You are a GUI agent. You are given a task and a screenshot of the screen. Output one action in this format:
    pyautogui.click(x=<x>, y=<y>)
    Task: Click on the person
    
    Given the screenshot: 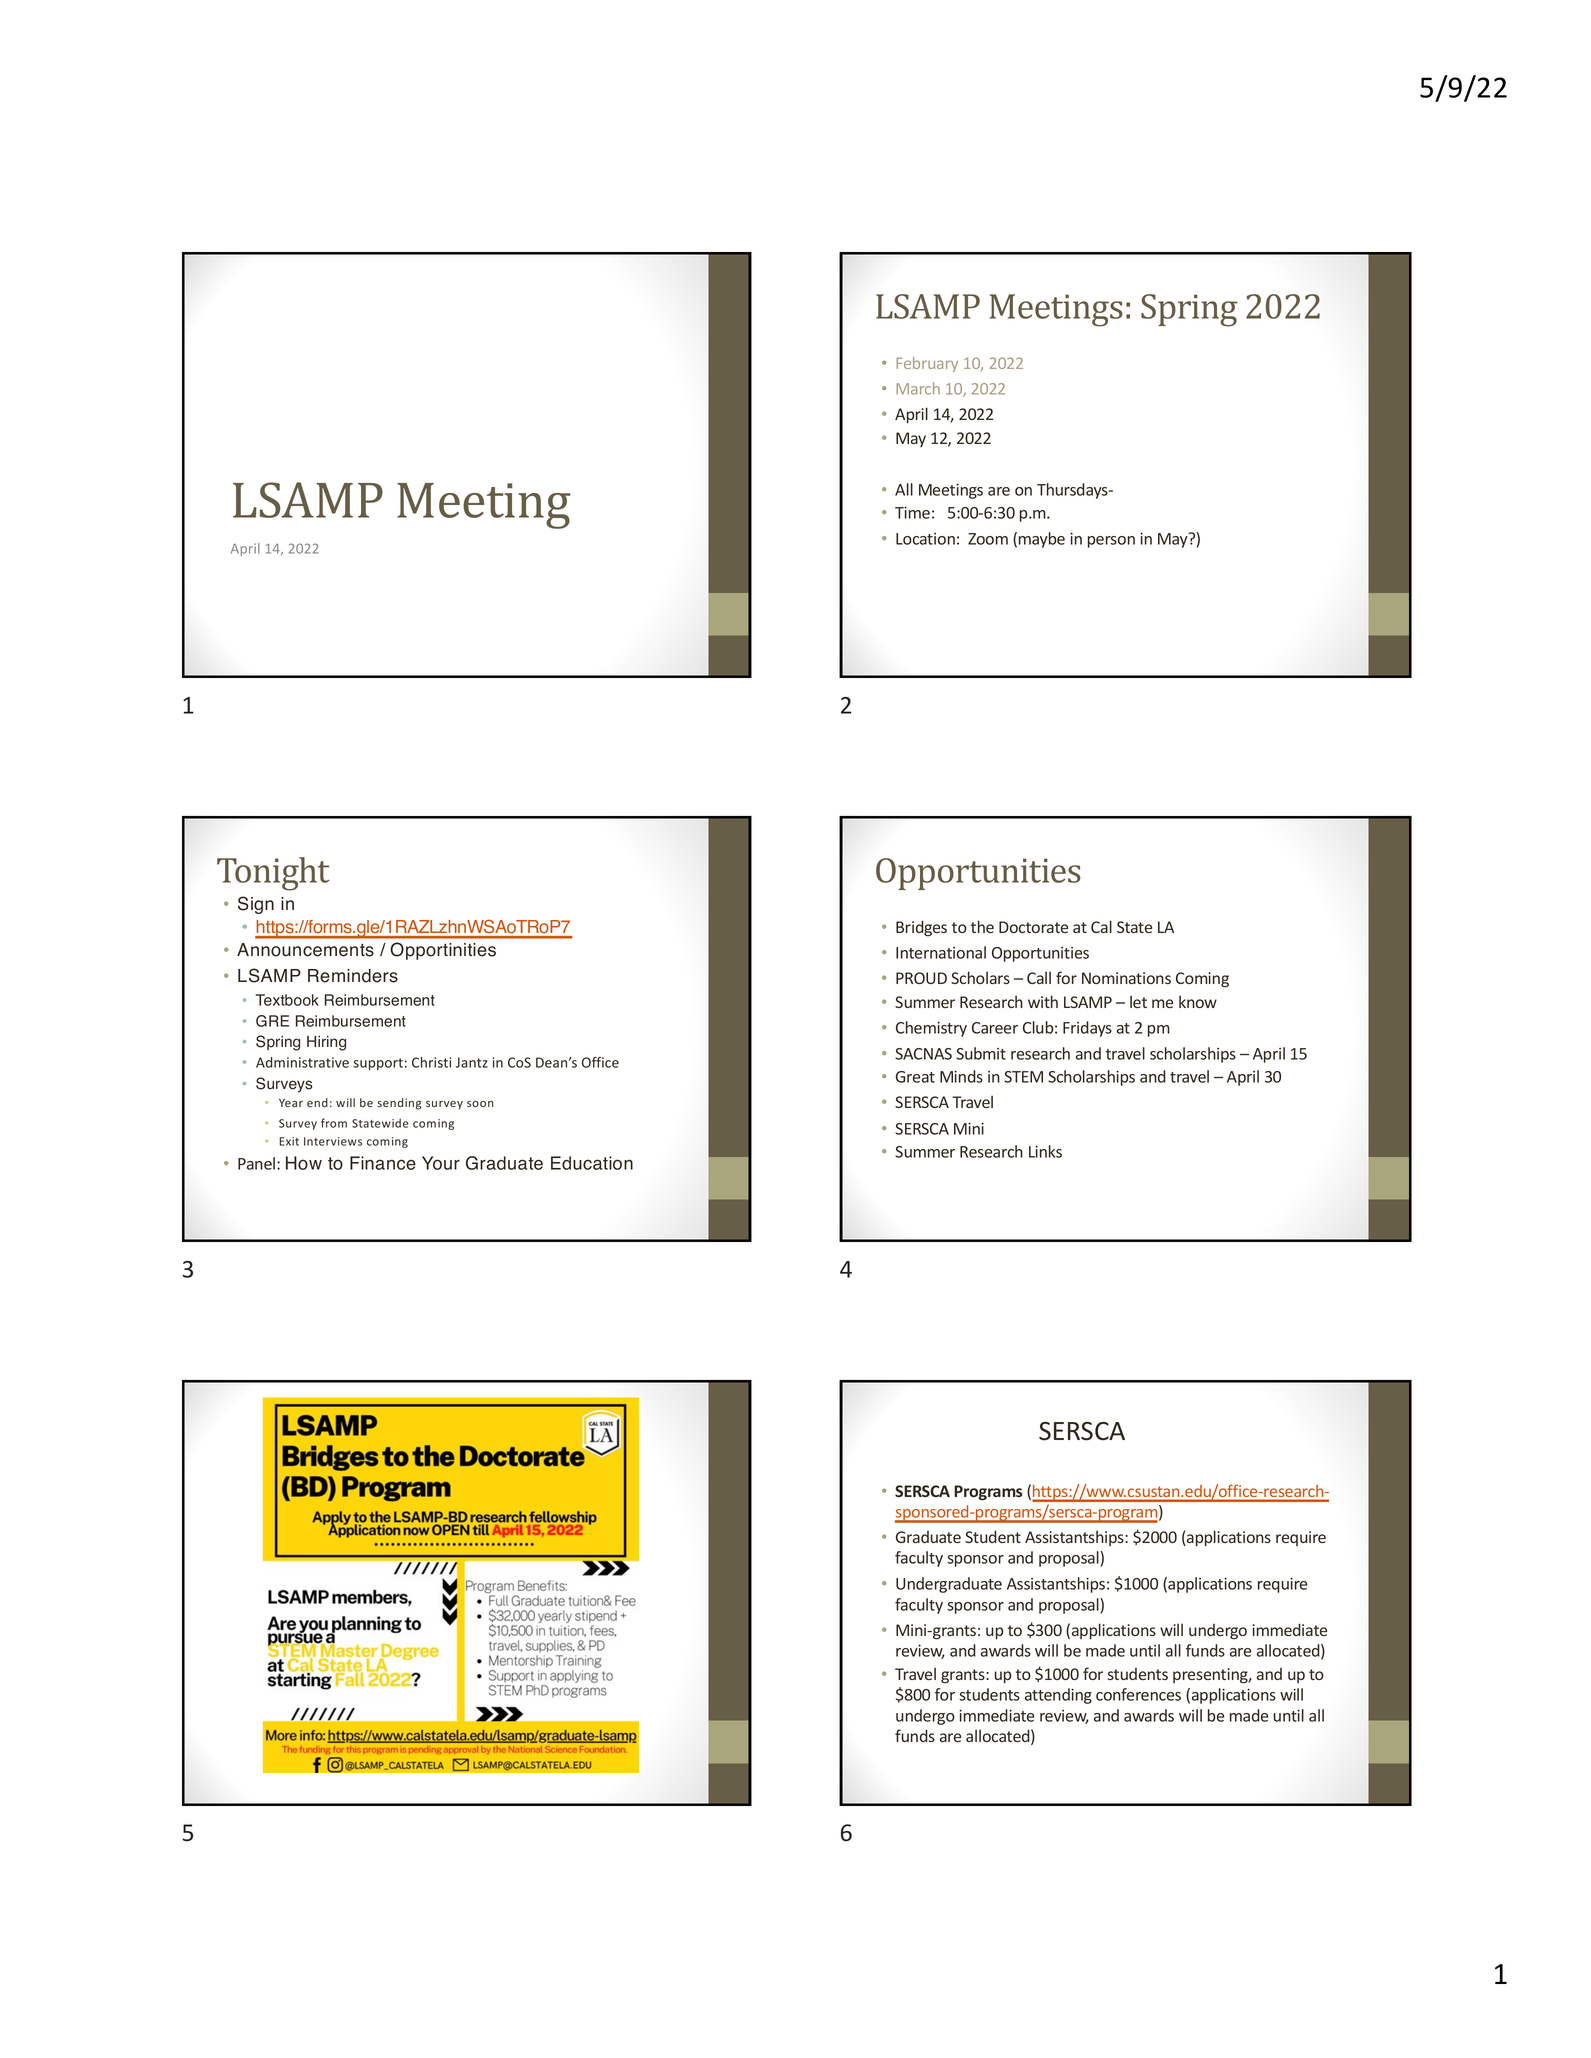 What is the action you would take?
    pyautogui.click(x=1111, y=542)
